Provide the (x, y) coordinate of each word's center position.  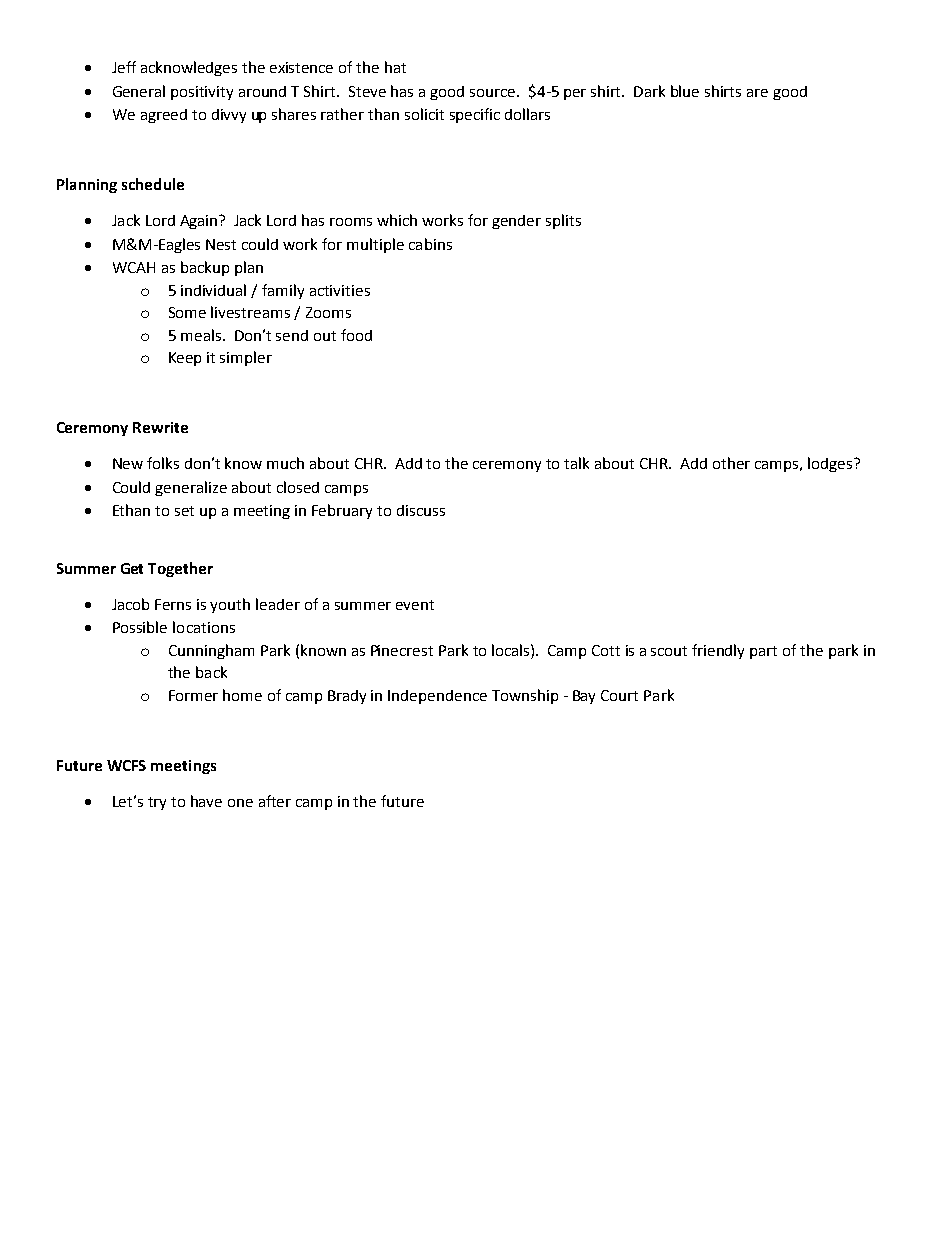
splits (563, 221)
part (763, 652)
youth (230, 605)
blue (685, 91)
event (415, 605)
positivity (202, 93)
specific (475, 115)
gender (516, 222)
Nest (221, 244)
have (206, 801)
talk (576, 463)
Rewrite (160, 427)
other (731, 463)
